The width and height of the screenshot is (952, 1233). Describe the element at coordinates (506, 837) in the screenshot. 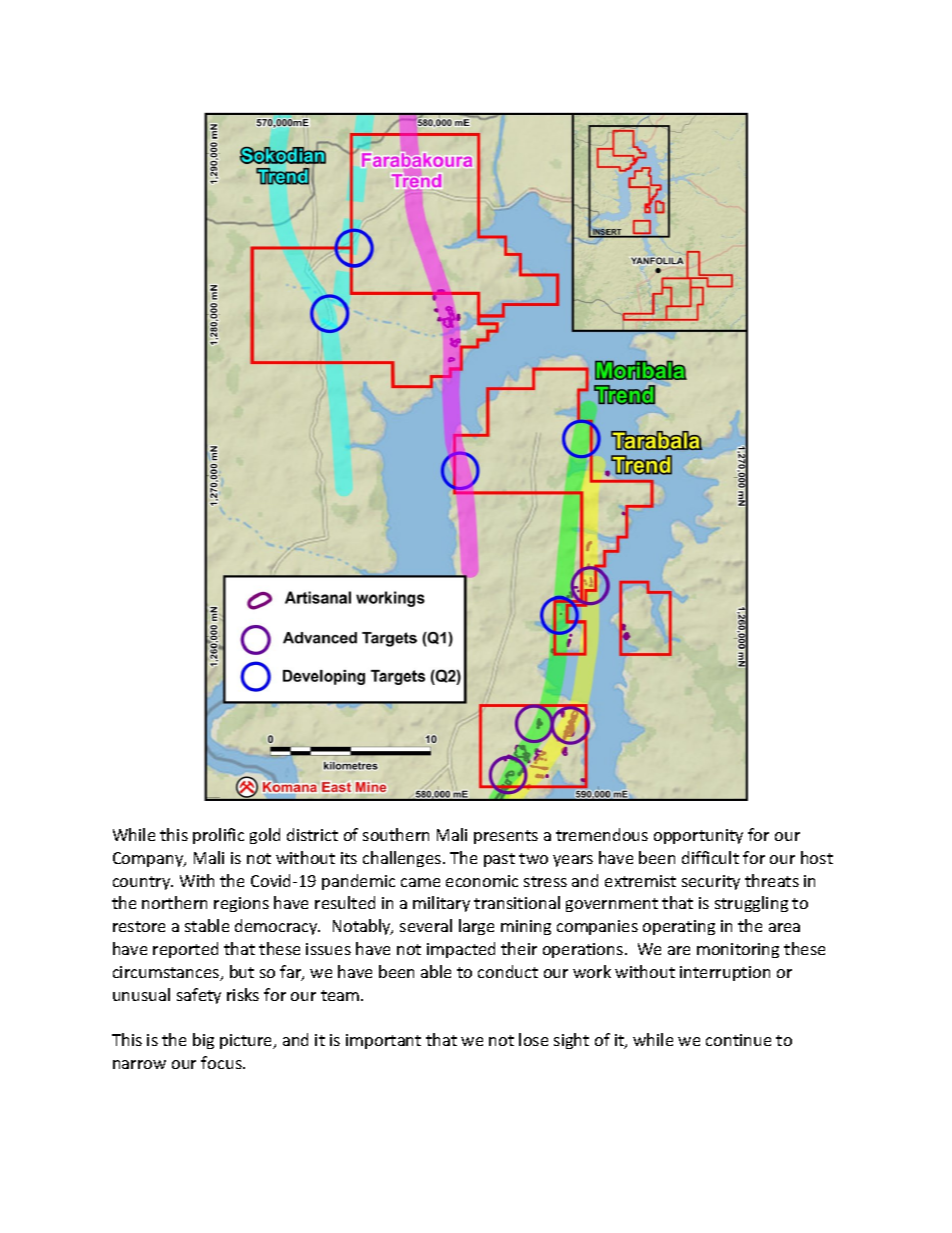

I see `presents` at that location.
